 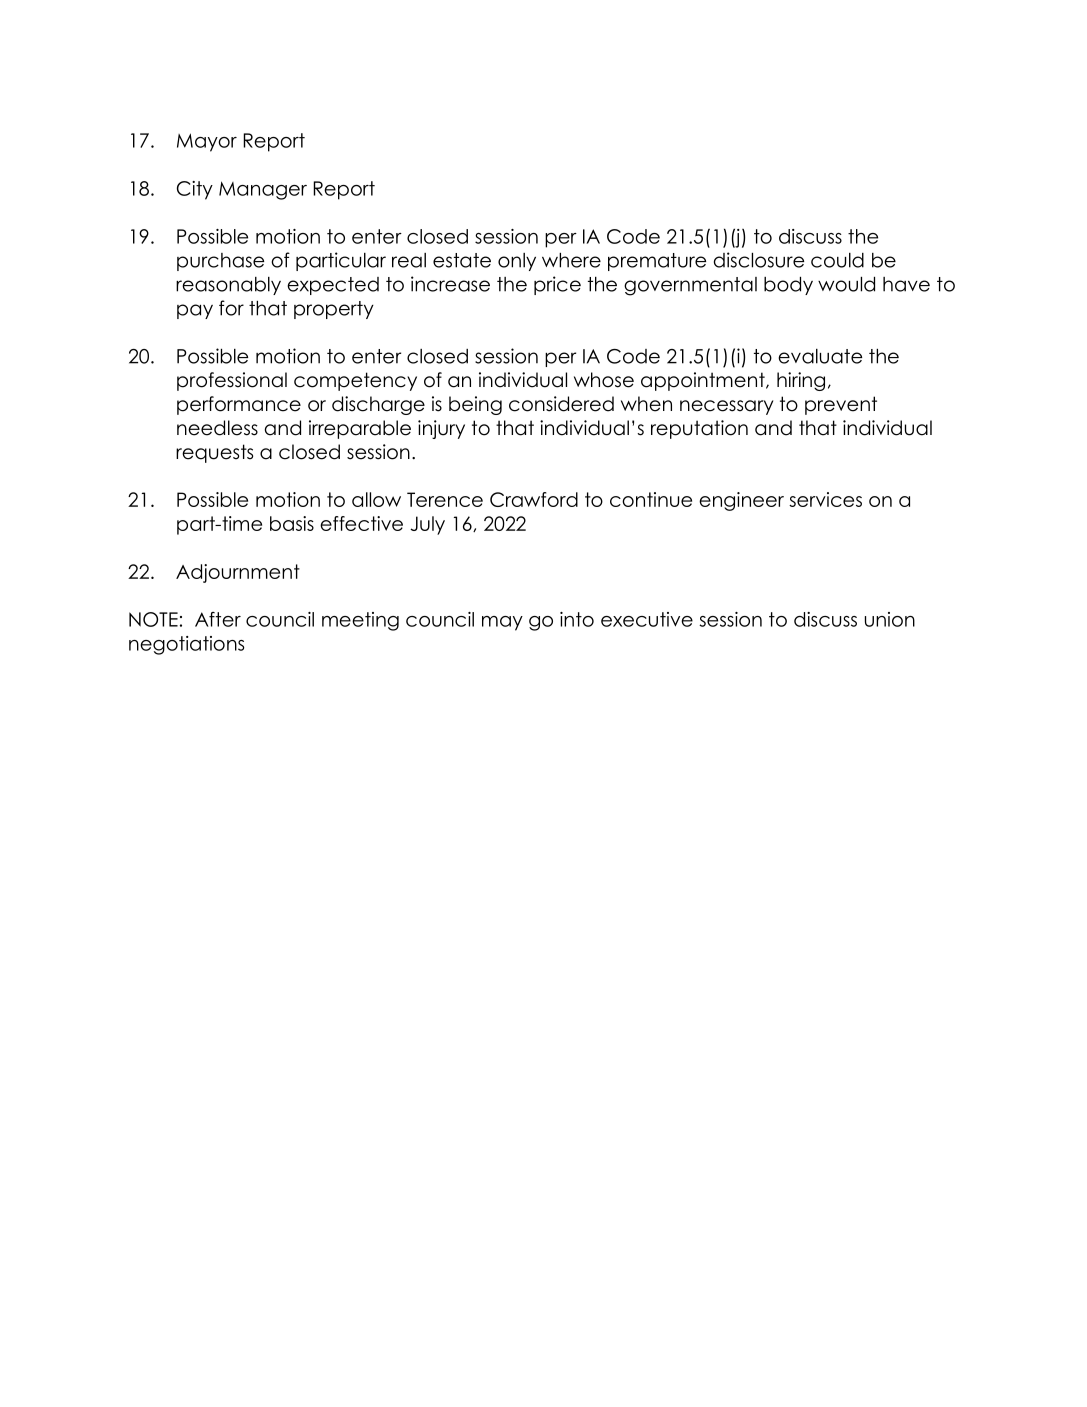 What do you see at coordinates (207, 142) in the screenshot?
I see `Mayor` at bounding box center [207, 142].
